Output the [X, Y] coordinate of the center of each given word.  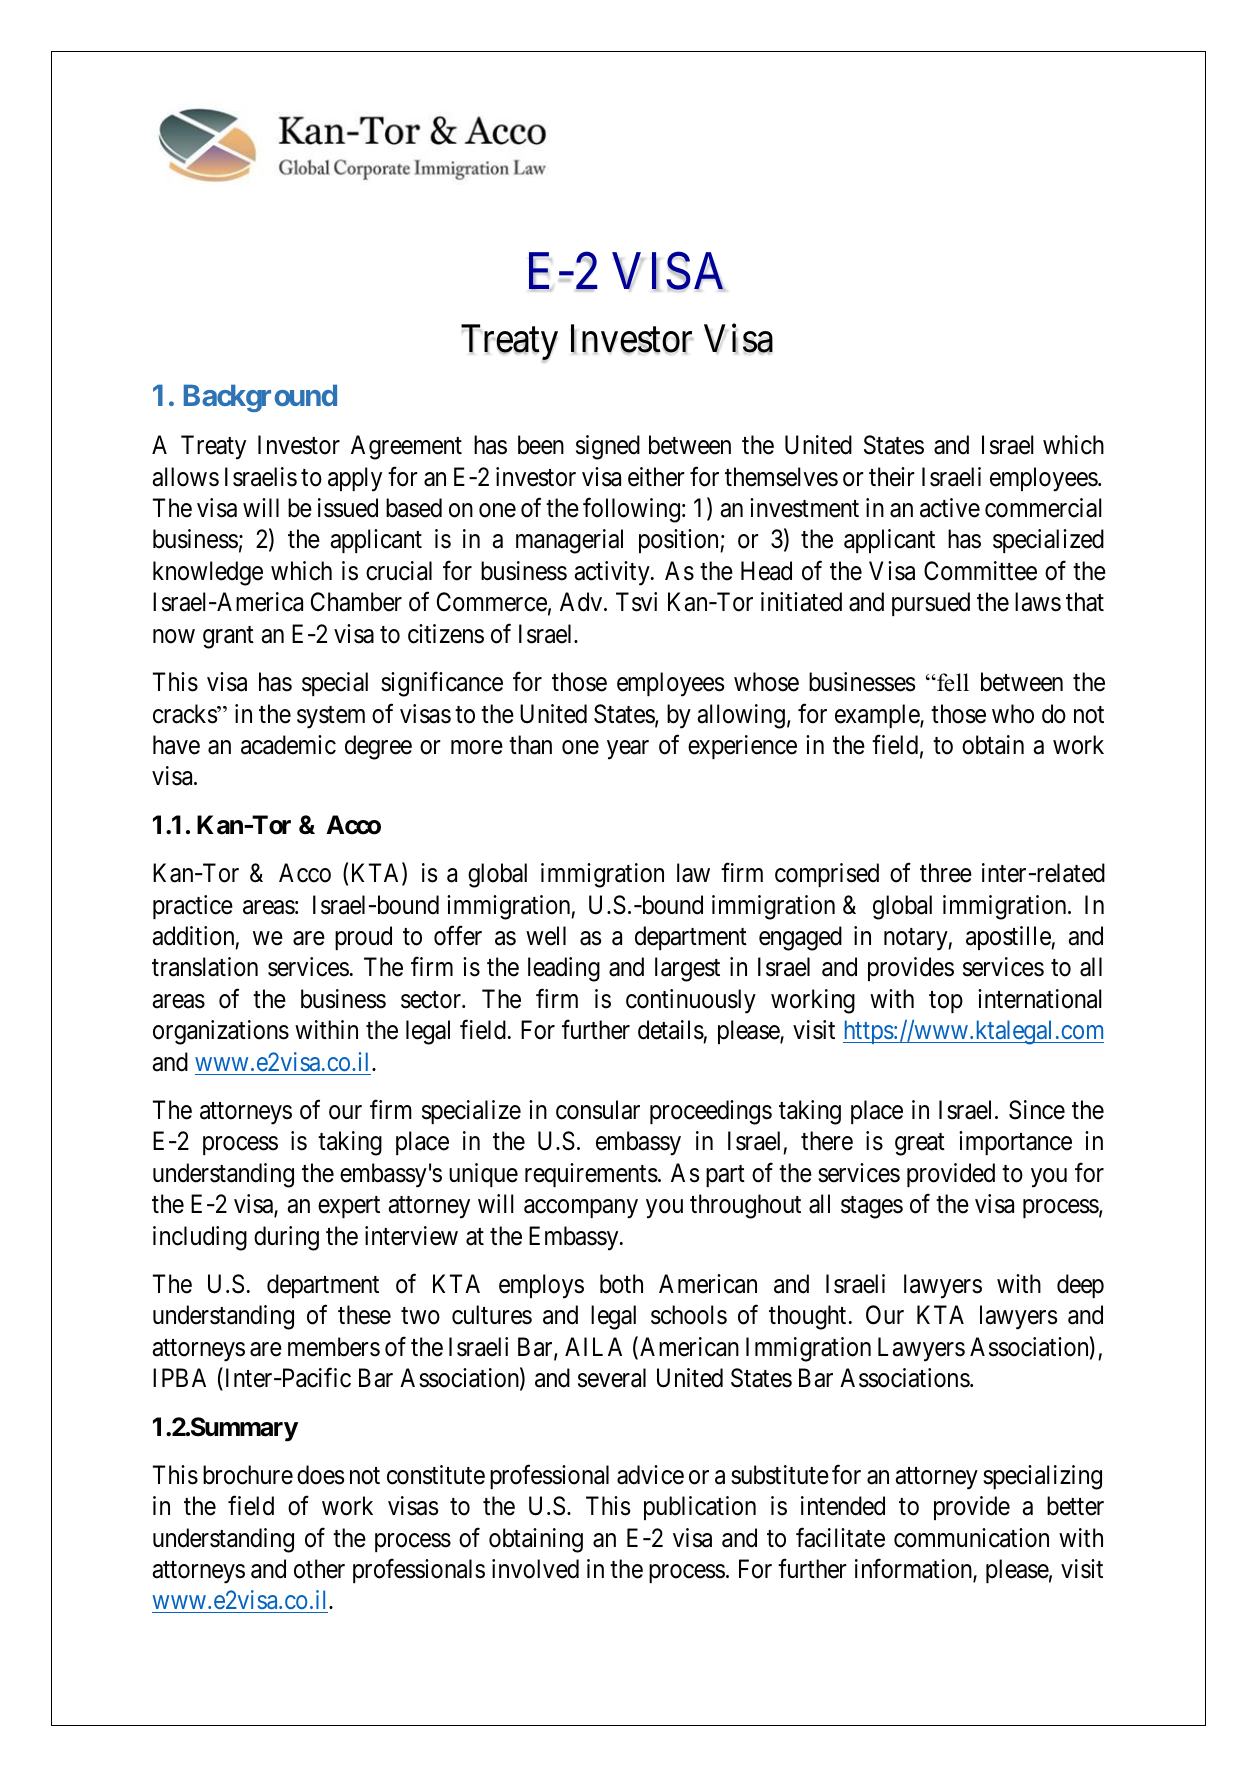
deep [1080, 1286]
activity [613, 573]
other [319, 1569]
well [546, 936]
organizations [221, 1032]
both [621, 1284]
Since [1037, 1110]
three [946, 873]
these [364, 1315]
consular [598, 1110]
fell [952, 682]
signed [608, 447]
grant [228, 637]
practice [193, 907]
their [892, 477]
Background [260, 398]
